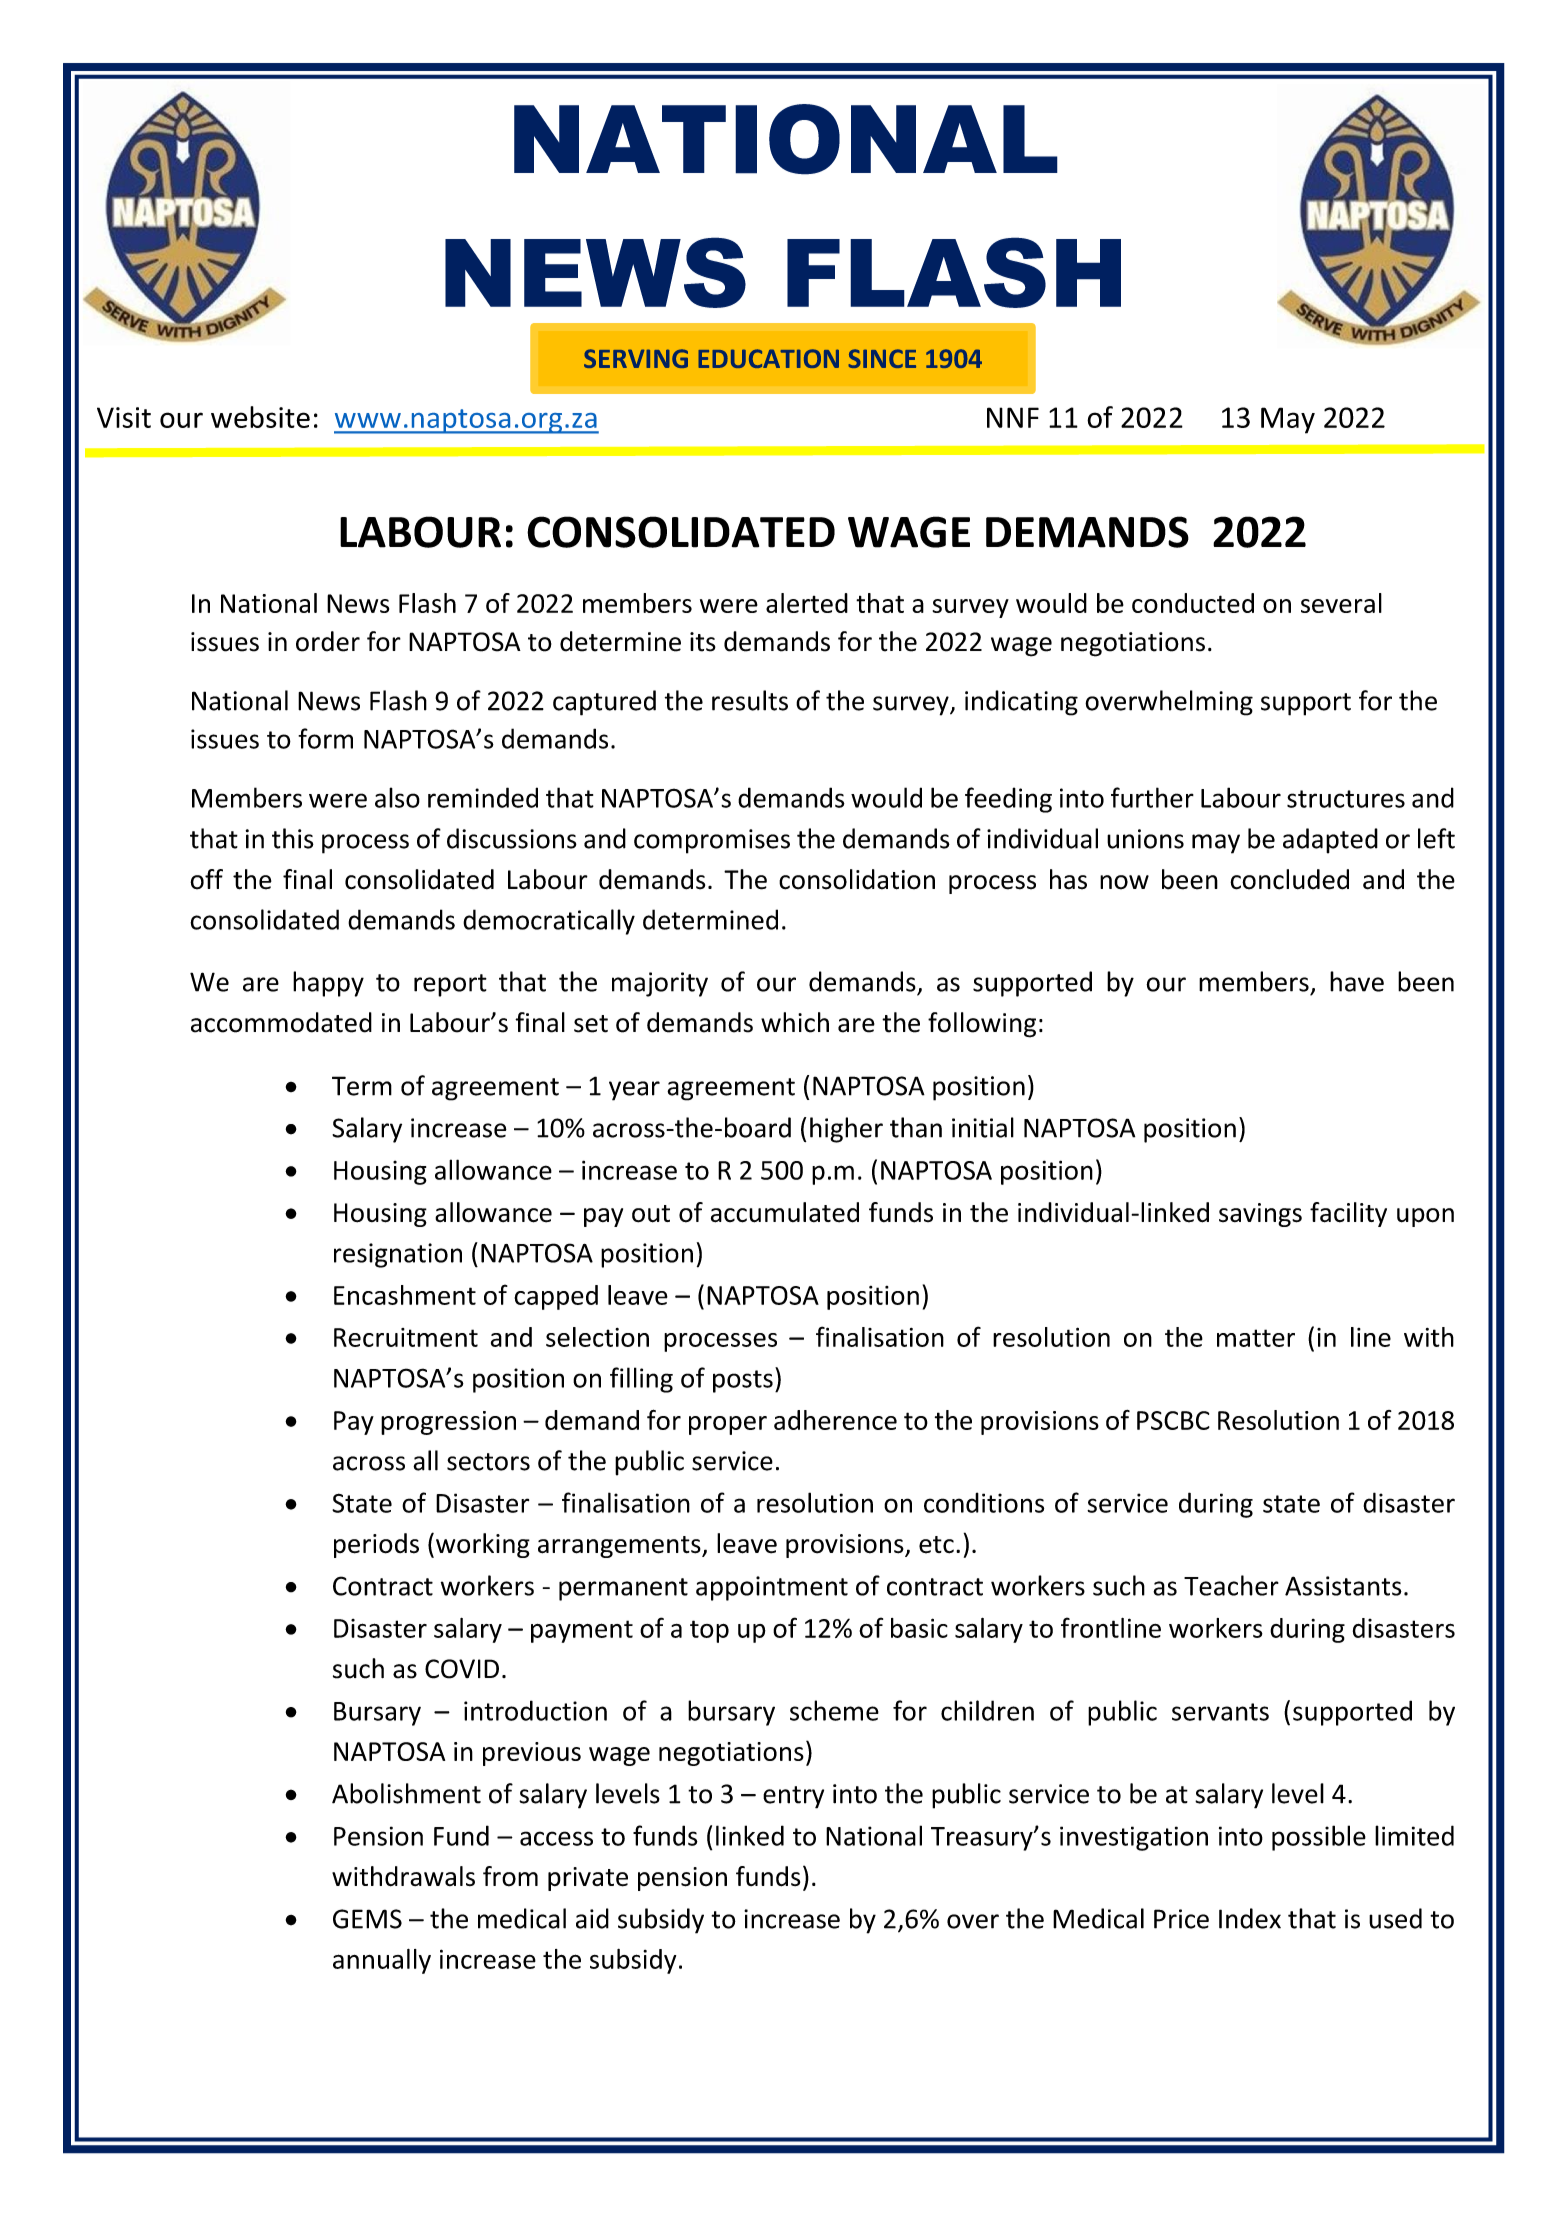 The height and width of the screenshot is (2216, 1567). Describe the element at coordinates (768, 358) in the screenshot. I see `EDUCATION` at that location.
